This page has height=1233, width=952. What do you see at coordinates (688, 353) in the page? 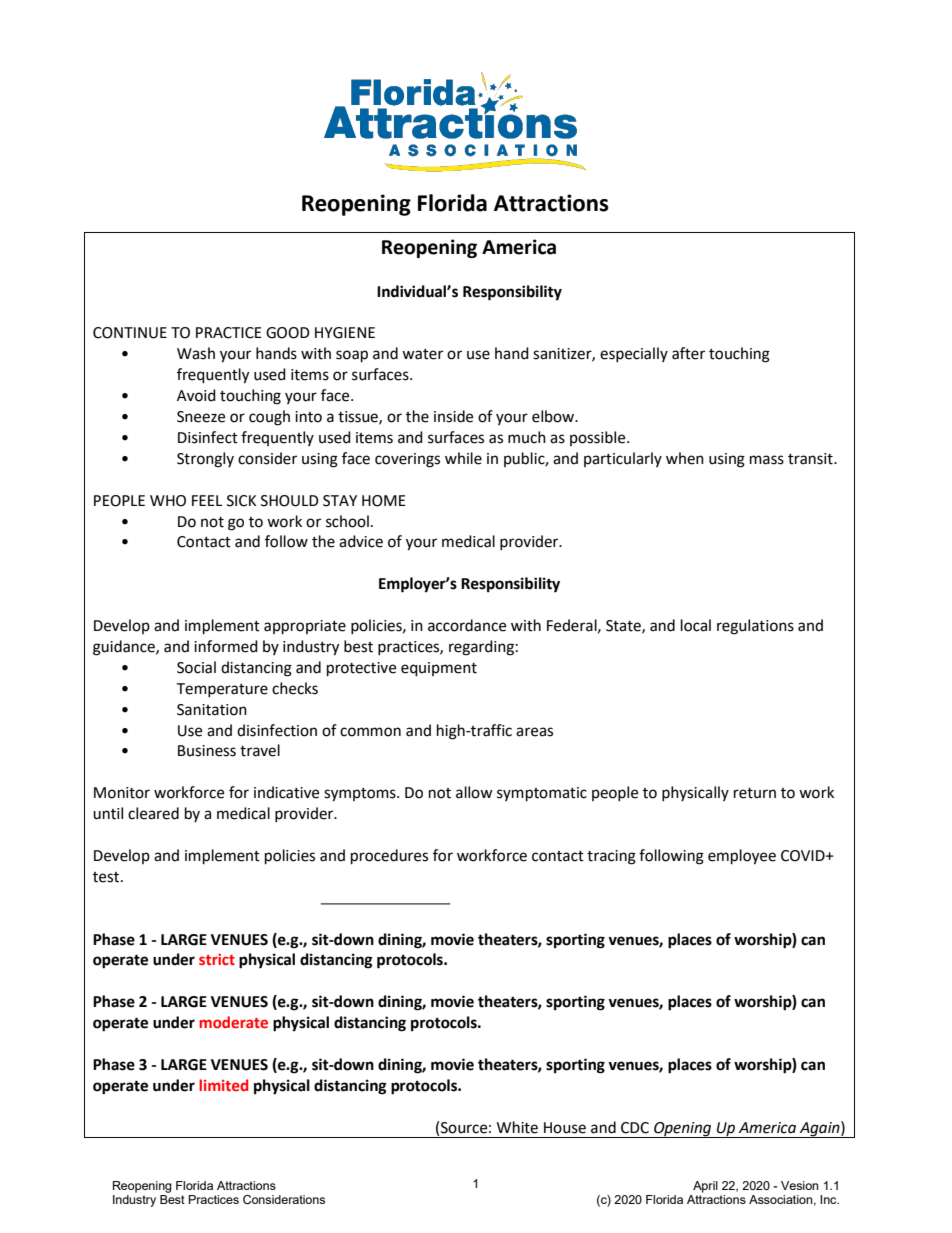
I see `after` at bounding box center [688, 353].
